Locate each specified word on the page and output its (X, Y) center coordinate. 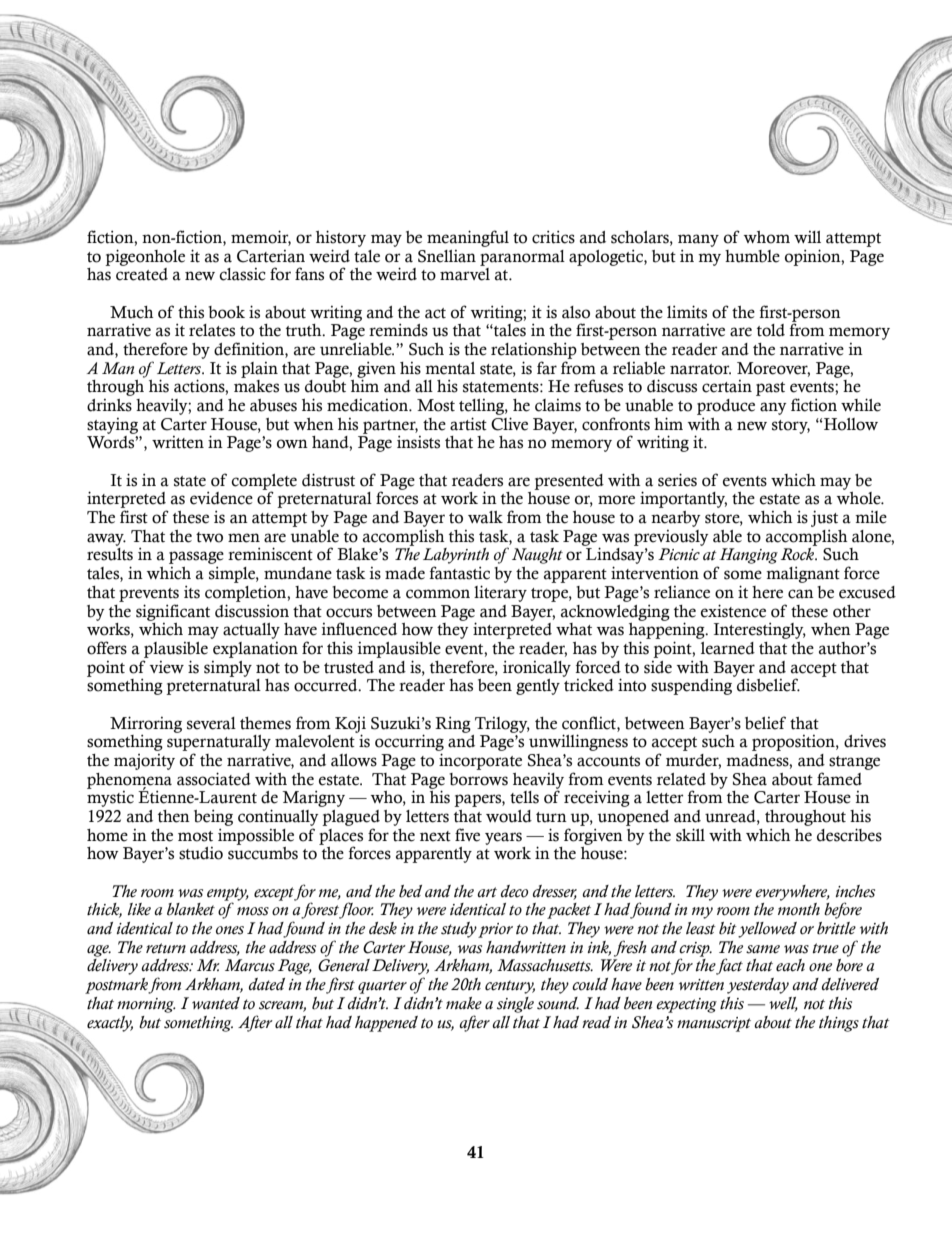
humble (752, 256)
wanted (216, 1003)
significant (173, 612)
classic (242, 274)
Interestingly (760, 630)
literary (500, 593)
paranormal (522, 258)
